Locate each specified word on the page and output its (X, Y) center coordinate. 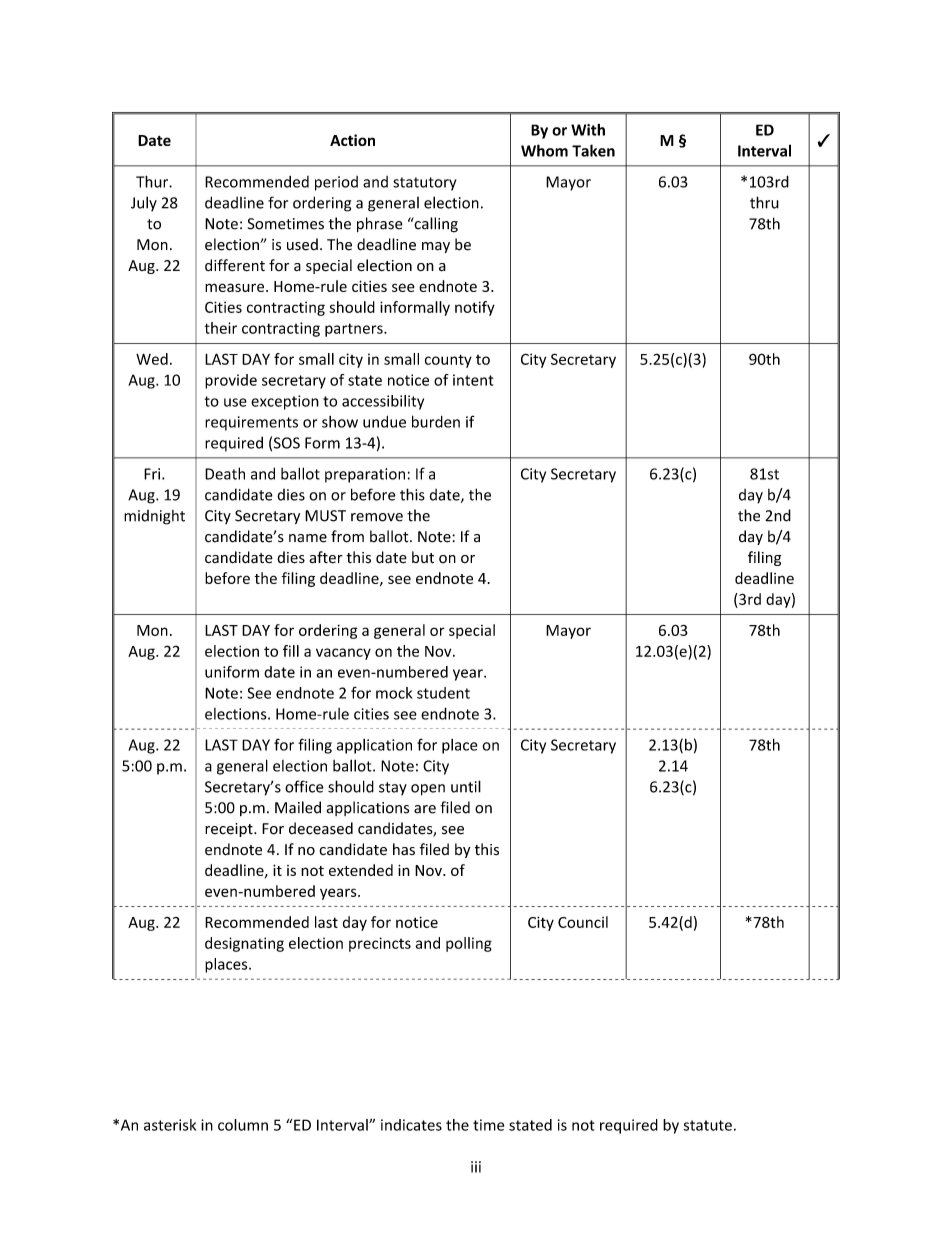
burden (436, 421)
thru (764, 202)
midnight (154, 517)
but (423, 557)
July (144, 203)
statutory (425, 184)
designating (244, 944)
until (466, 786)
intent (473, 380)
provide (231, 381)
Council (583, 922)
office (304, 786)
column (243, 1125)
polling (469, 944)
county (448, 361)
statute (707, 1125)
